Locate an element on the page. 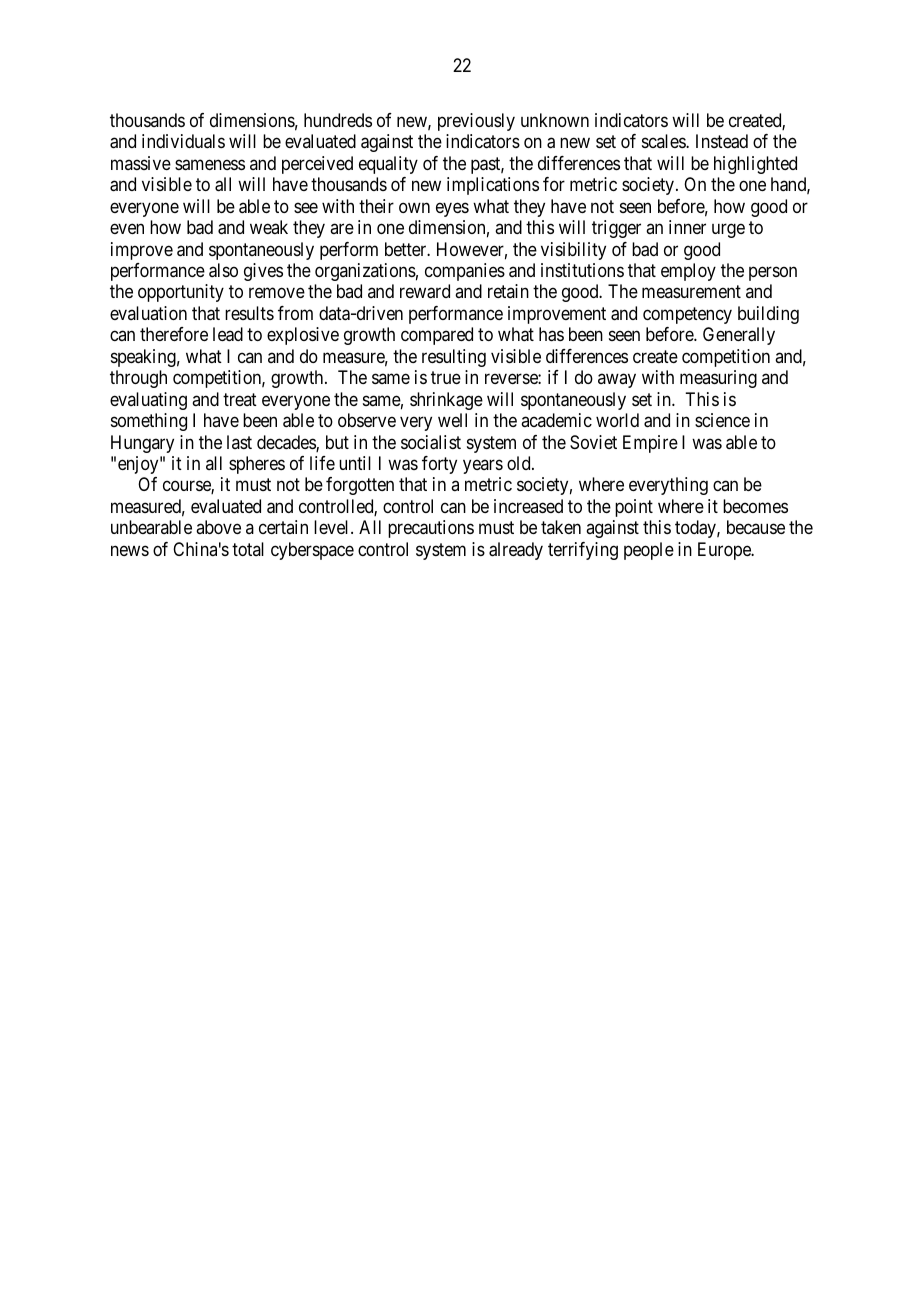 The height and width of the document is (1308, 924). shrinkage is located at coordinates (446, 401).
